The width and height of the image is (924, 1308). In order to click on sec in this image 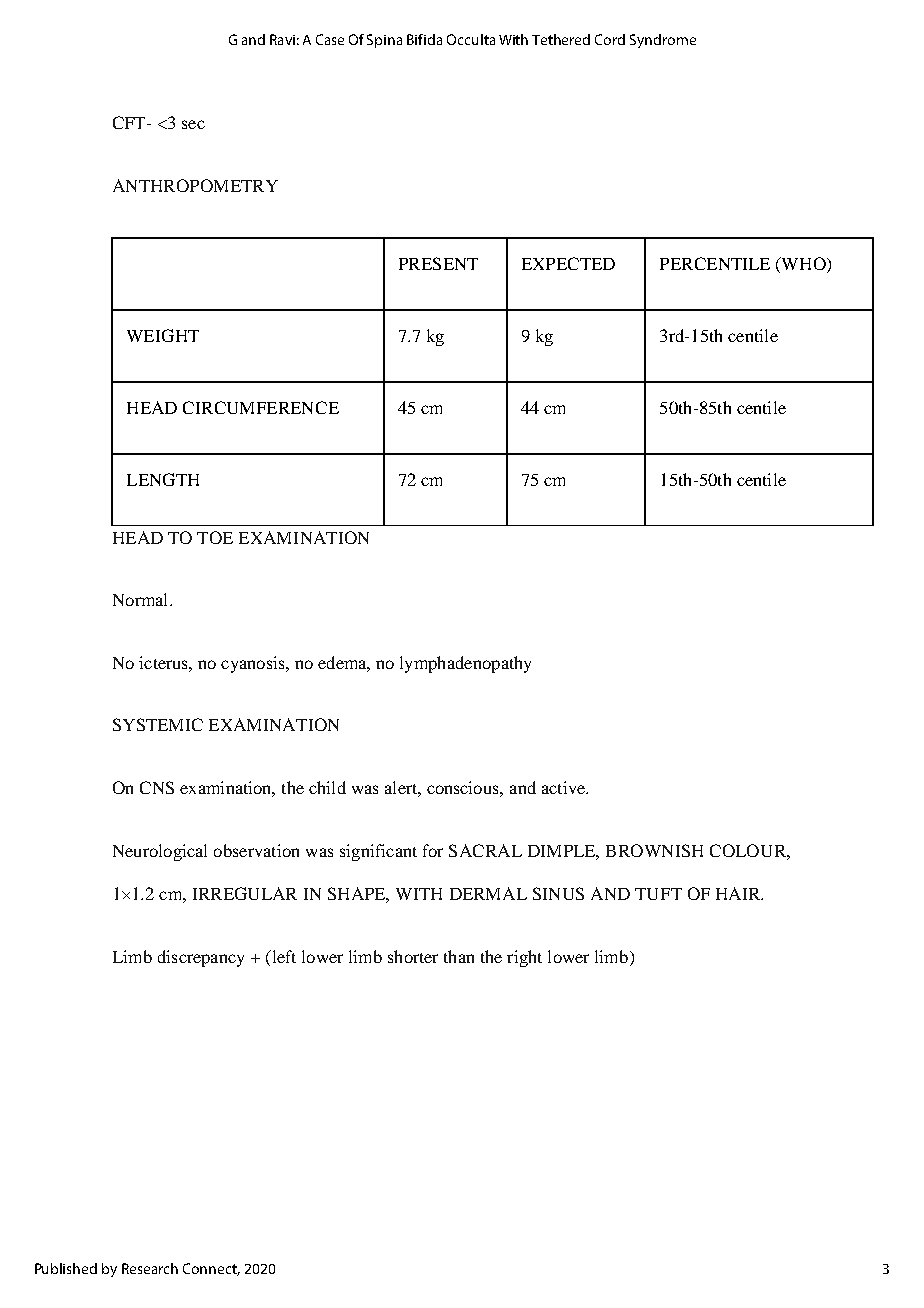, I will do `click(193, 124)`.
